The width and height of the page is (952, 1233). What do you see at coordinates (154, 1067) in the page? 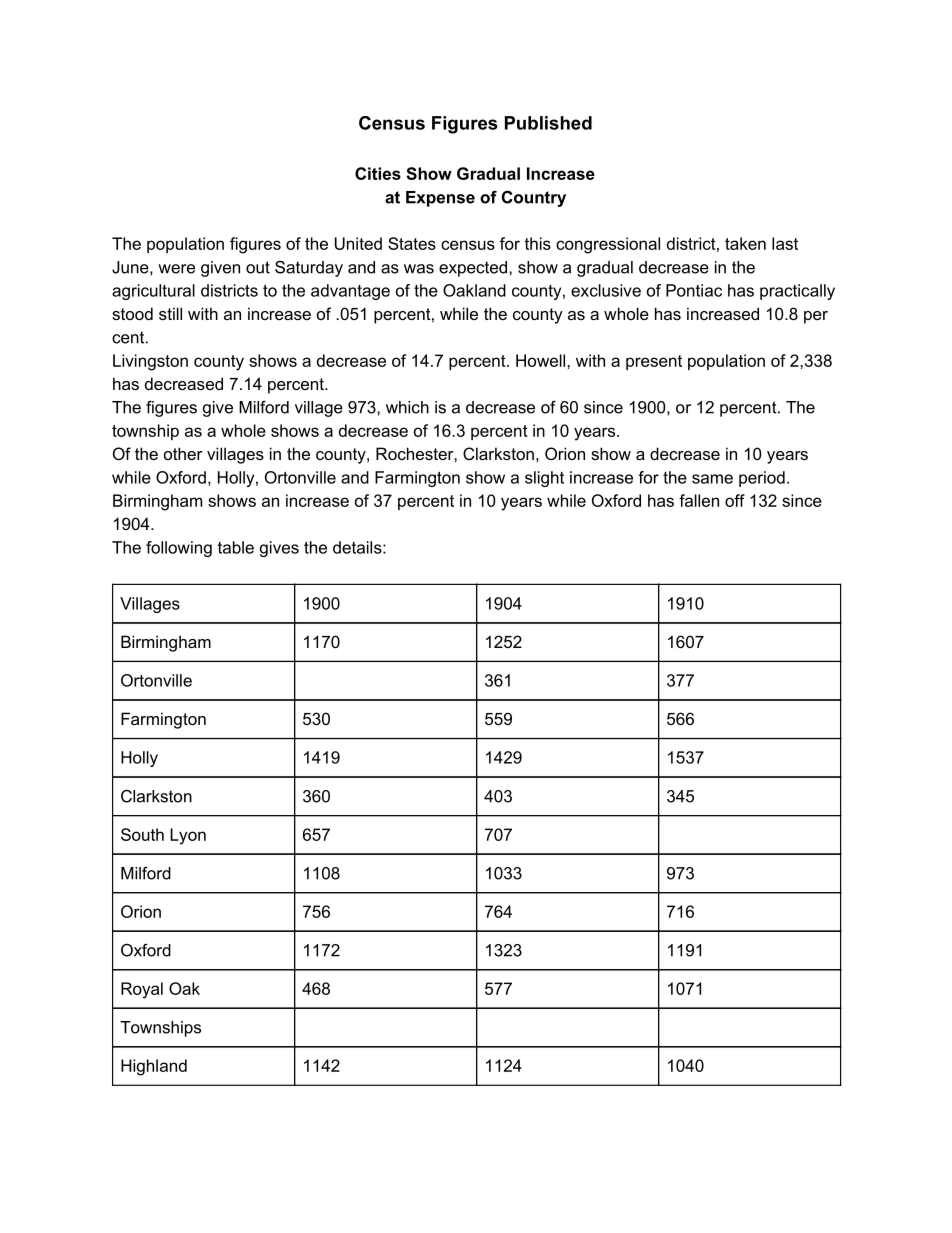
I see `Highland` at bounding box center [154, 1067].
